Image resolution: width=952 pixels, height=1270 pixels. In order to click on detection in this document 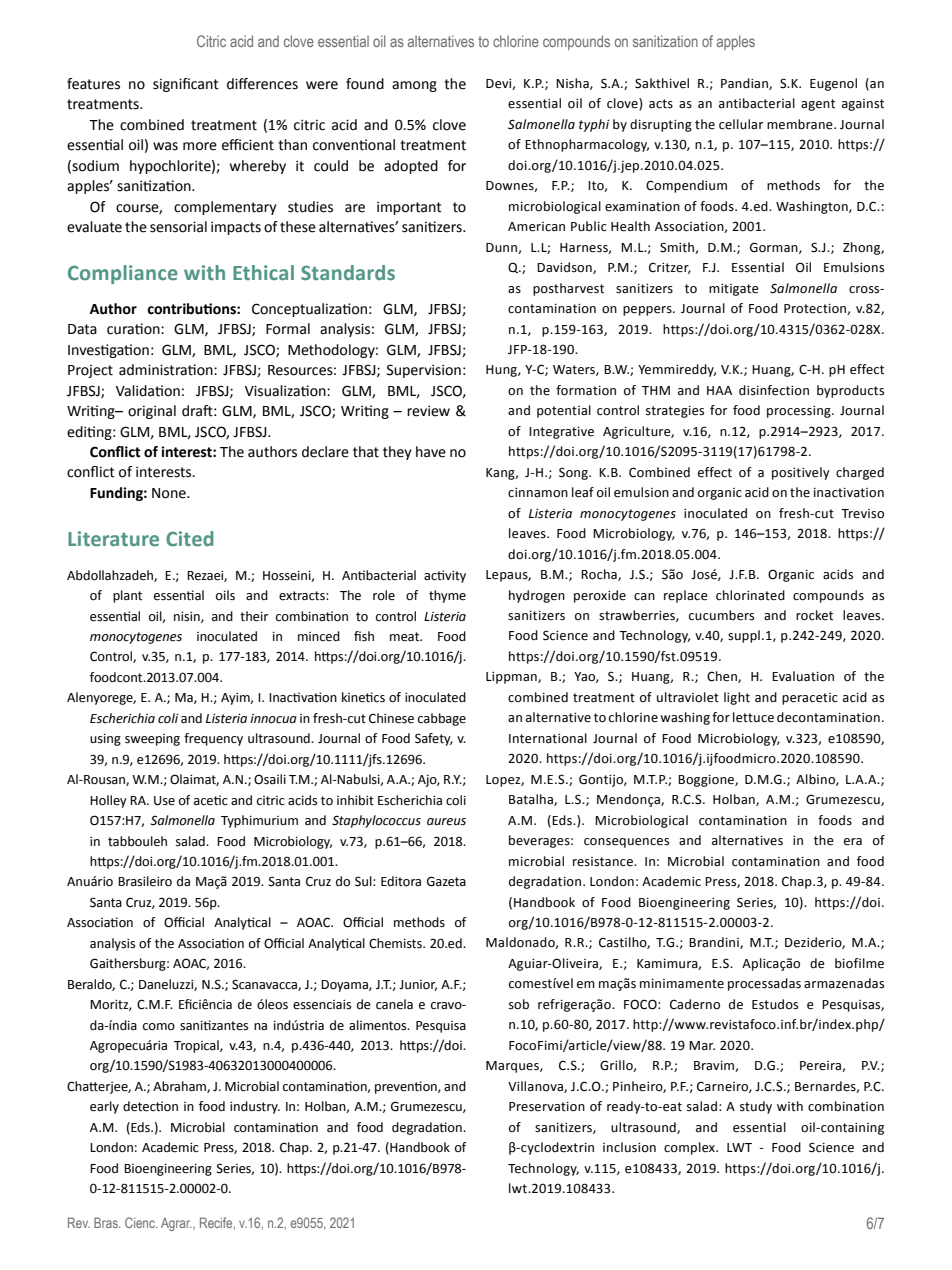, I will do `click(150, 1106)`.
